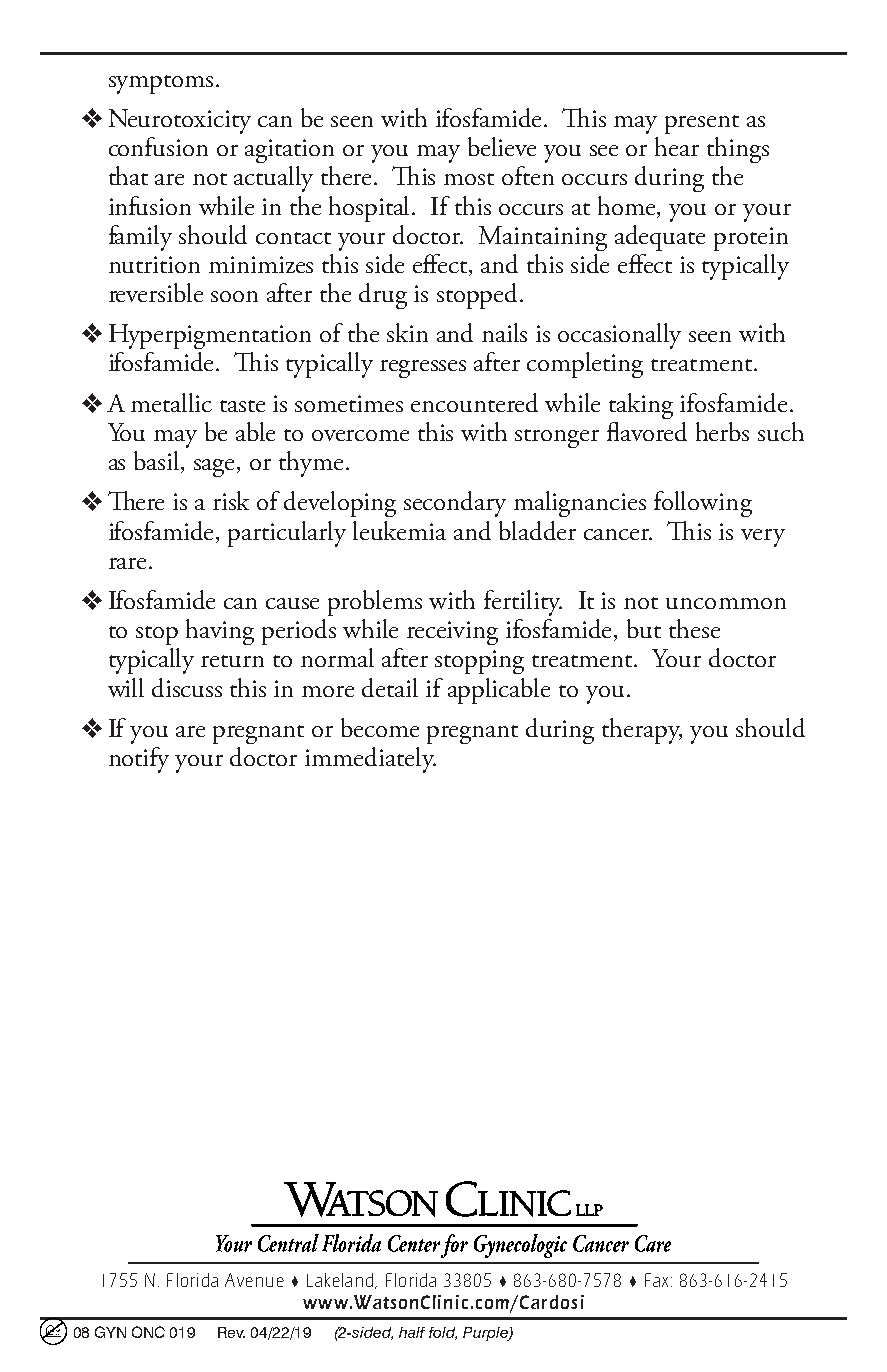 The image size is (887, 1372). Describe the element at coordinates (474, 402) in the image. I see `encountered` at that location.
